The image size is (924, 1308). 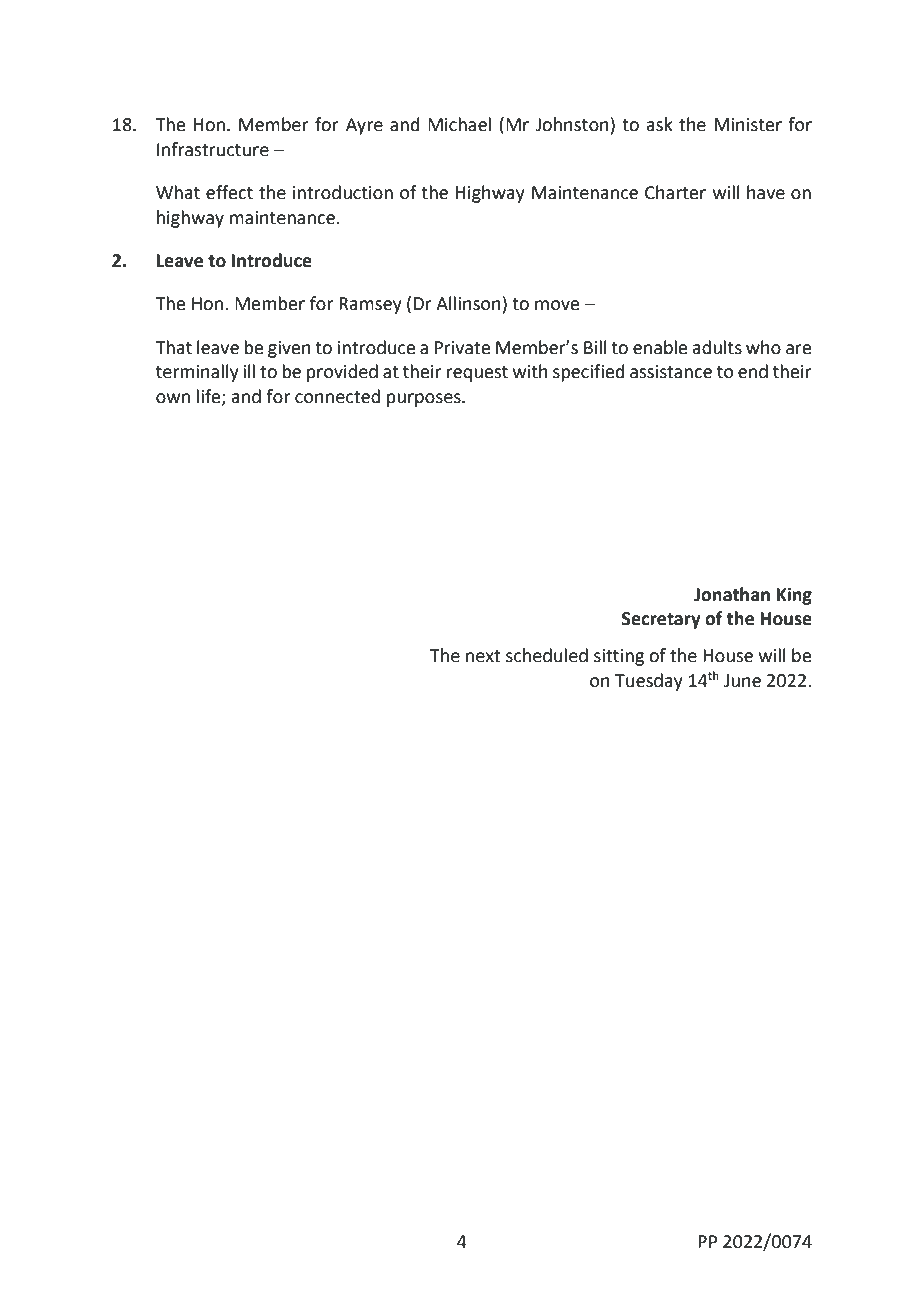 What do you see at coordinates (742, 681) in the page?
I see `June` at bounding box center [742, 681].
